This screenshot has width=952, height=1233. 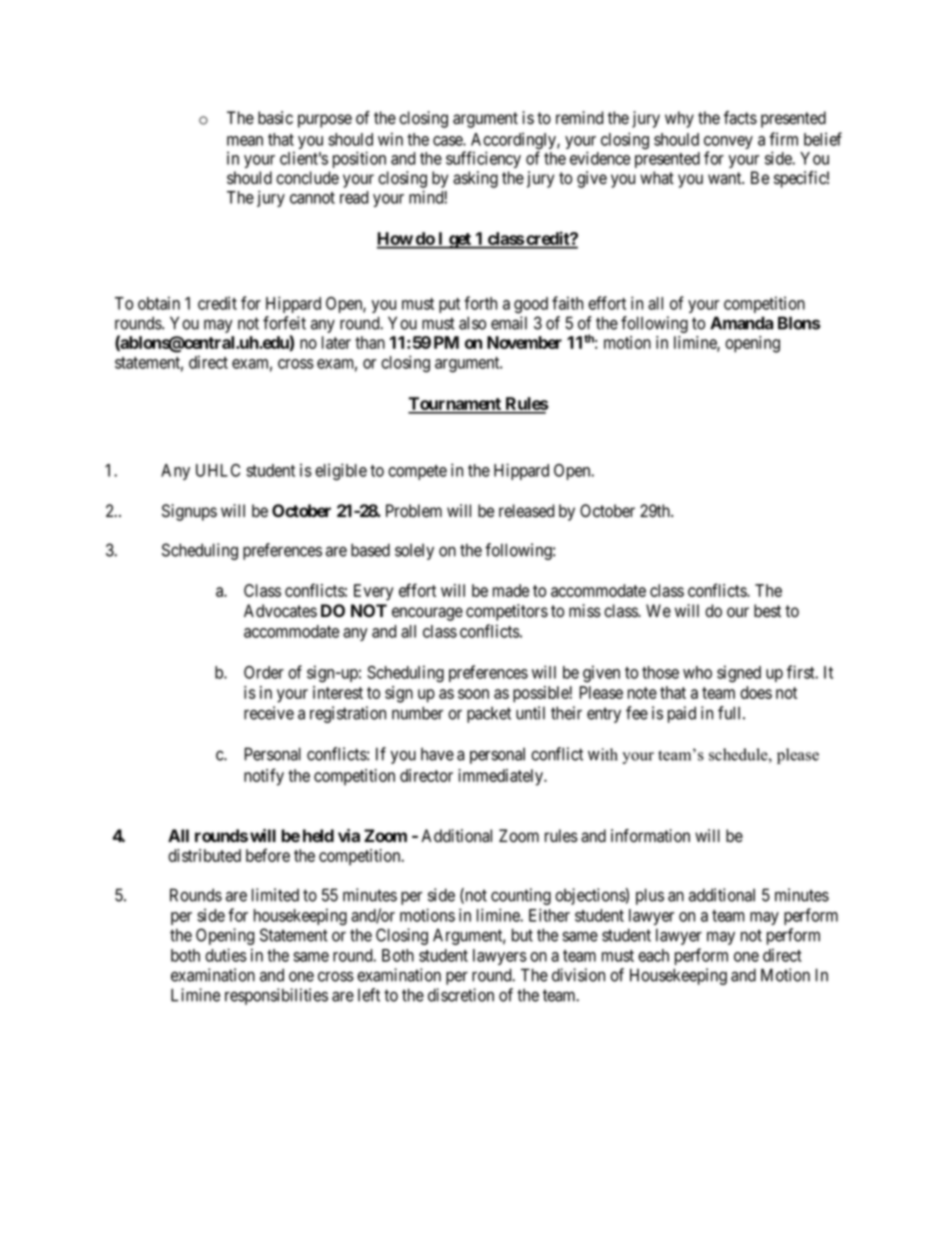 I want to click on sufficiency, so click(x=483, y=159).
